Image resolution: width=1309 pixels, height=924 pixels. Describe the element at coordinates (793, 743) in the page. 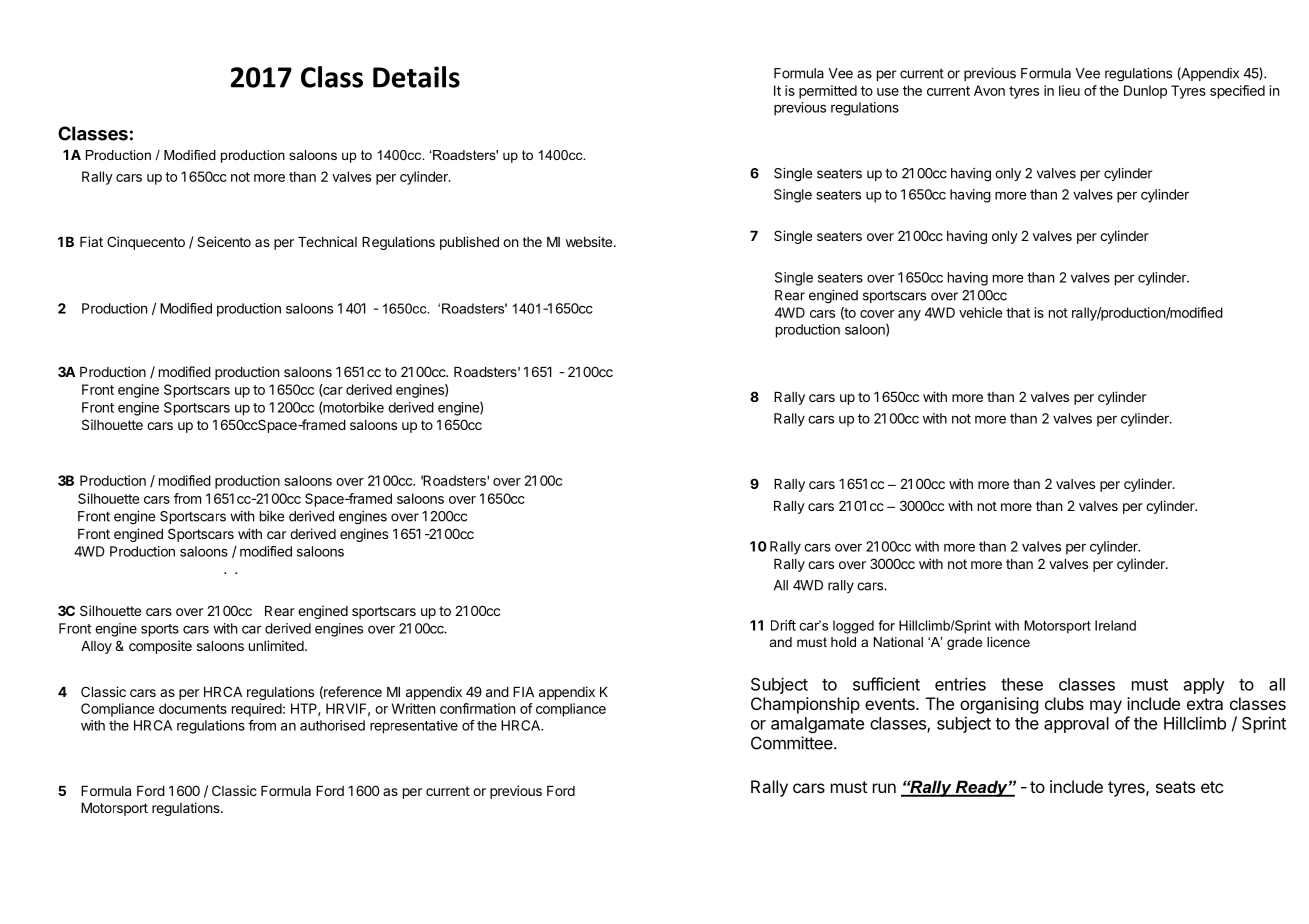

I see `Committee` at that location.
